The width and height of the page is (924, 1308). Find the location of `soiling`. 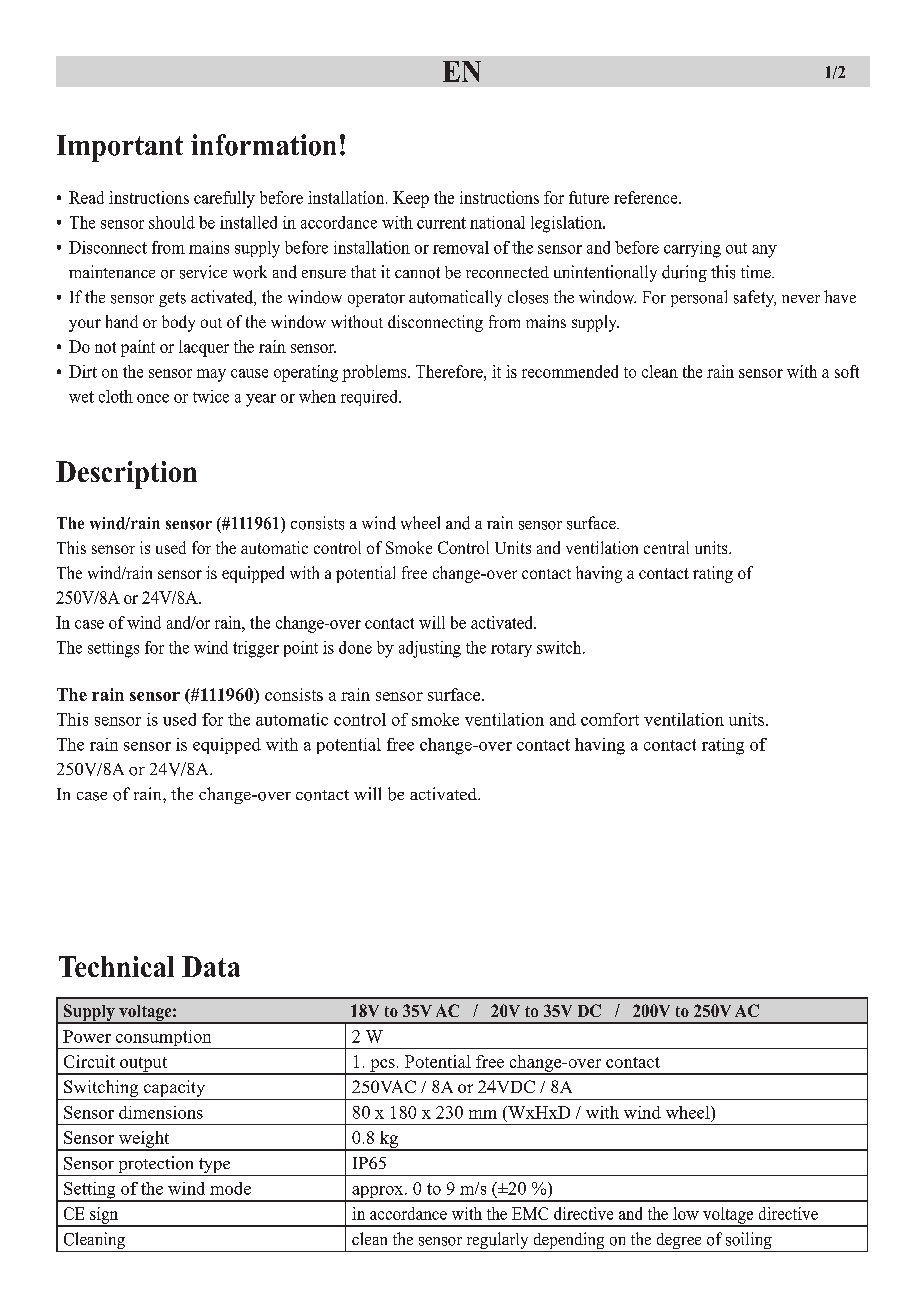

soiling is located at coordinates (749, 1242).
